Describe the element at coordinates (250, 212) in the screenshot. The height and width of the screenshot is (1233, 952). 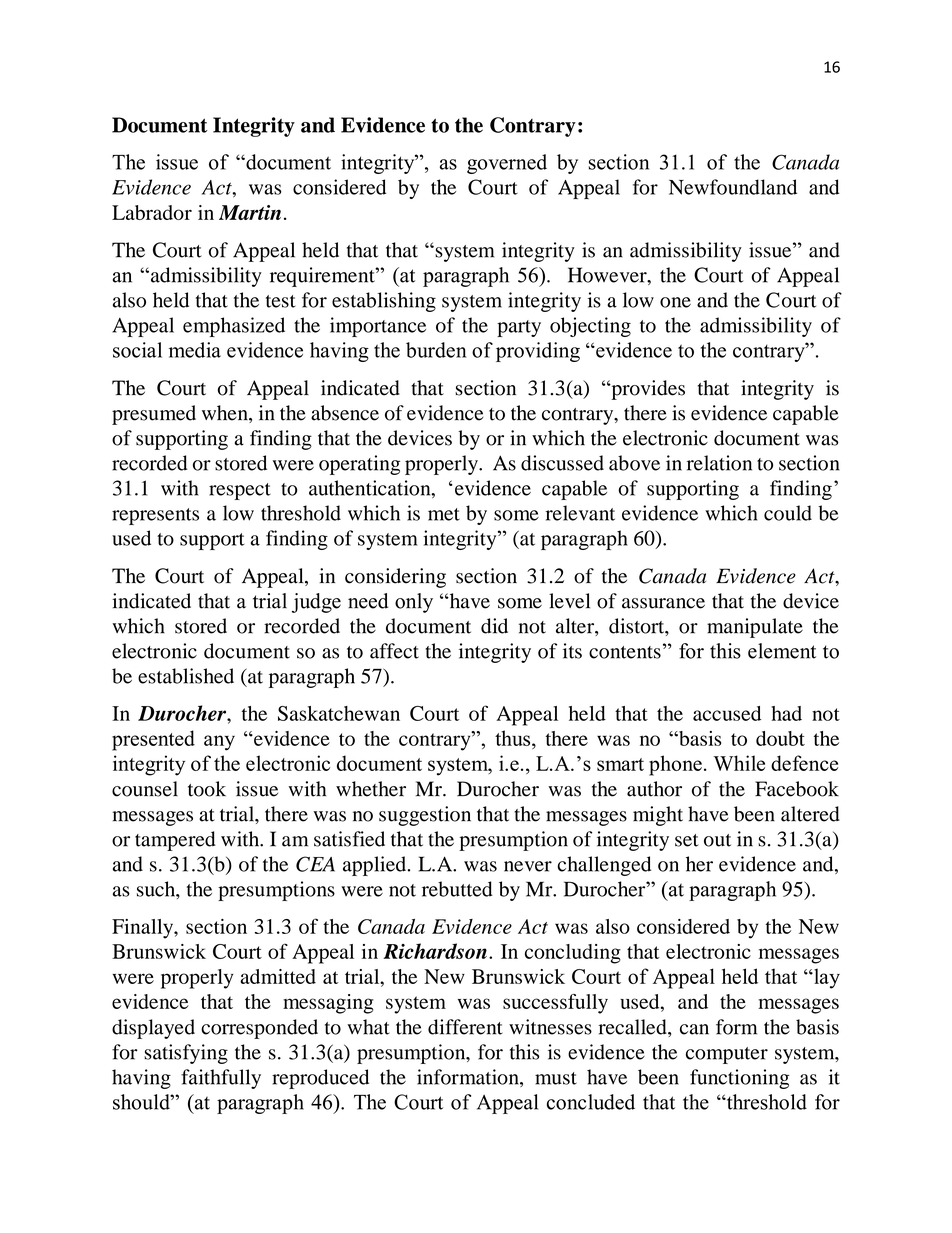
I see `Martin` at that location.
